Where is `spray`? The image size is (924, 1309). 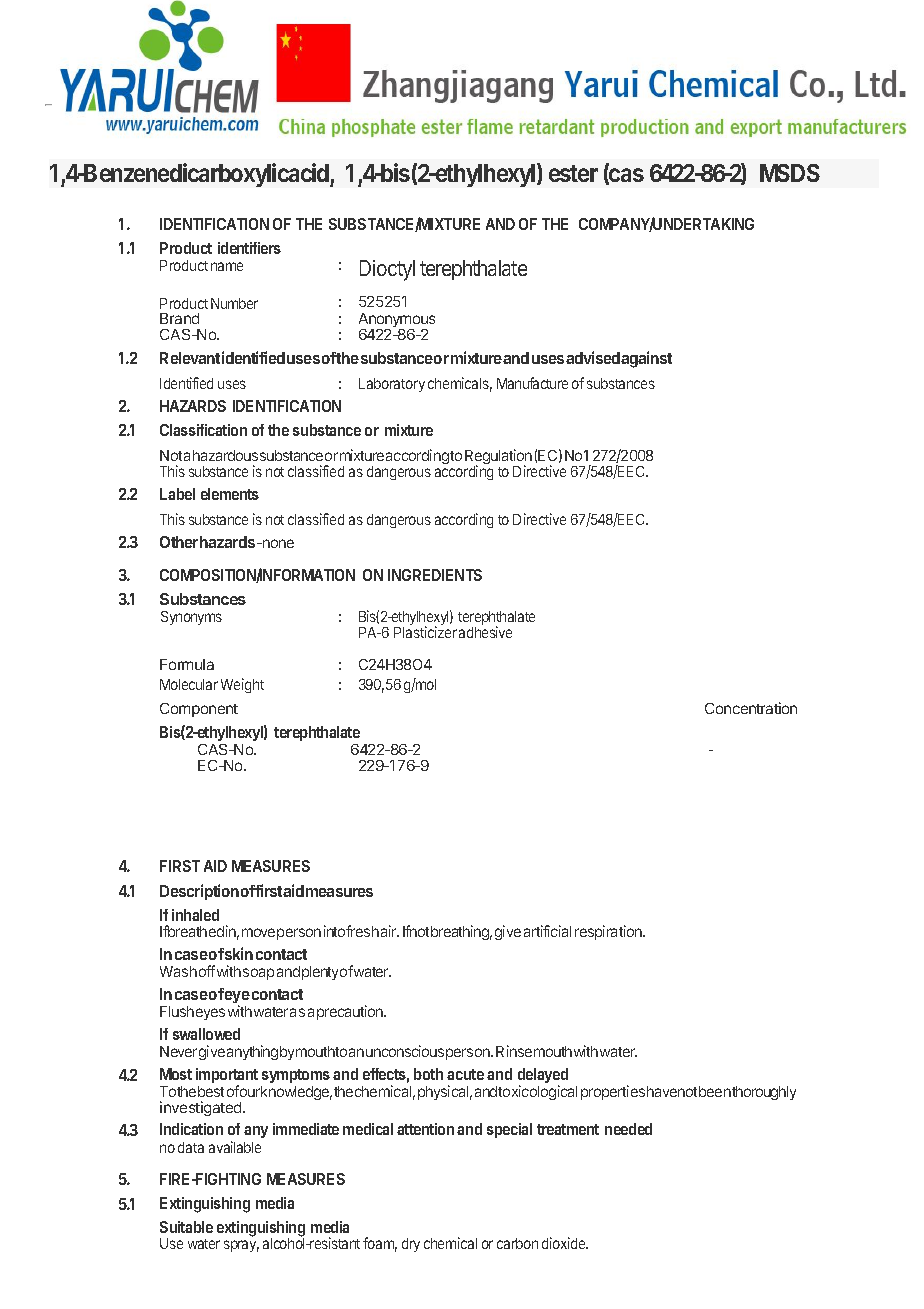 spray is located at coordinates (241, 1246).
